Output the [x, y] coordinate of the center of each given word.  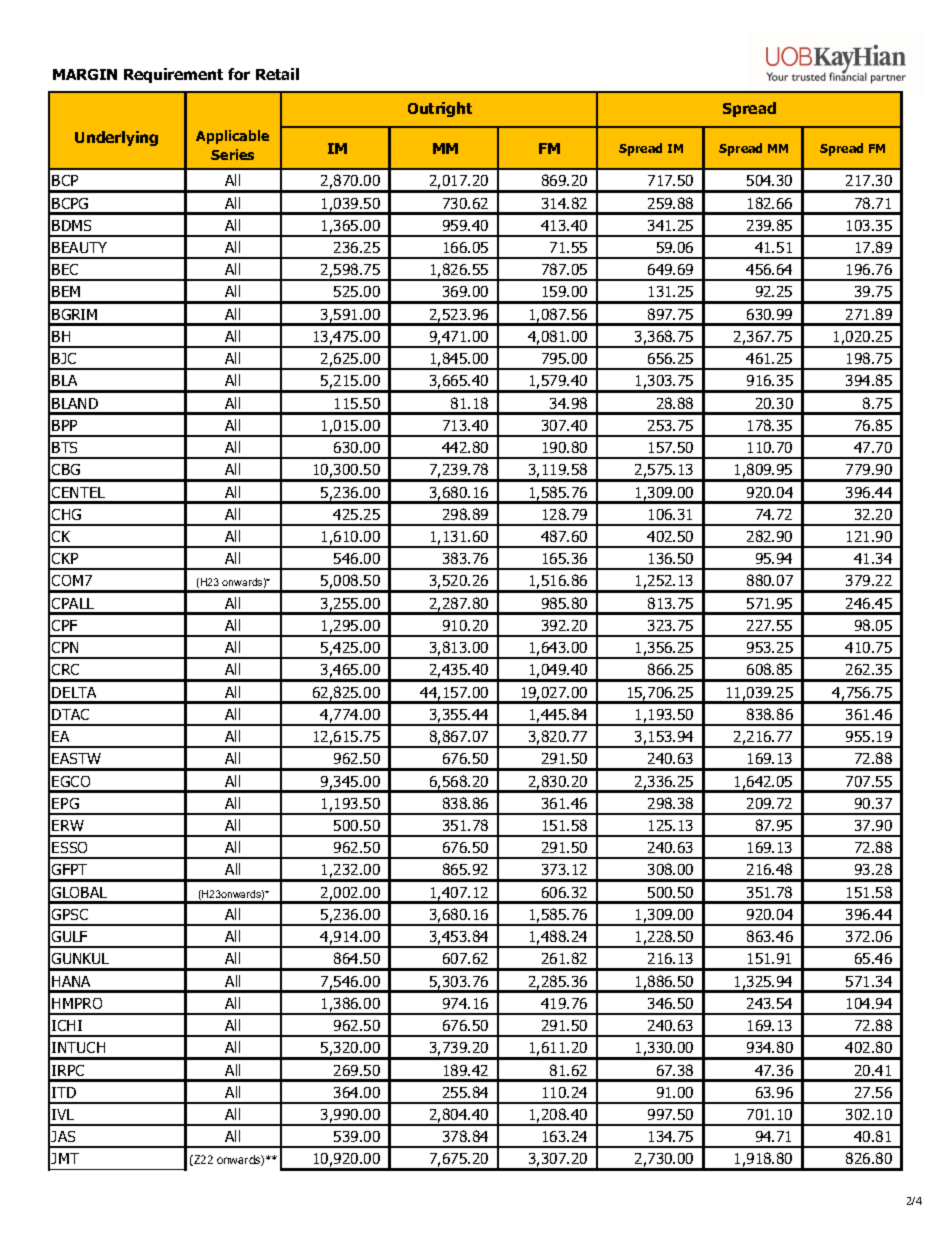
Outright [440, 109]
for [239, 74]
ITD [64, 1092]
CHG [66, 514]
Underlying [116, 138]
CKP [65, 558]
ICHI [67, 1025]
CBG [66, 469]
